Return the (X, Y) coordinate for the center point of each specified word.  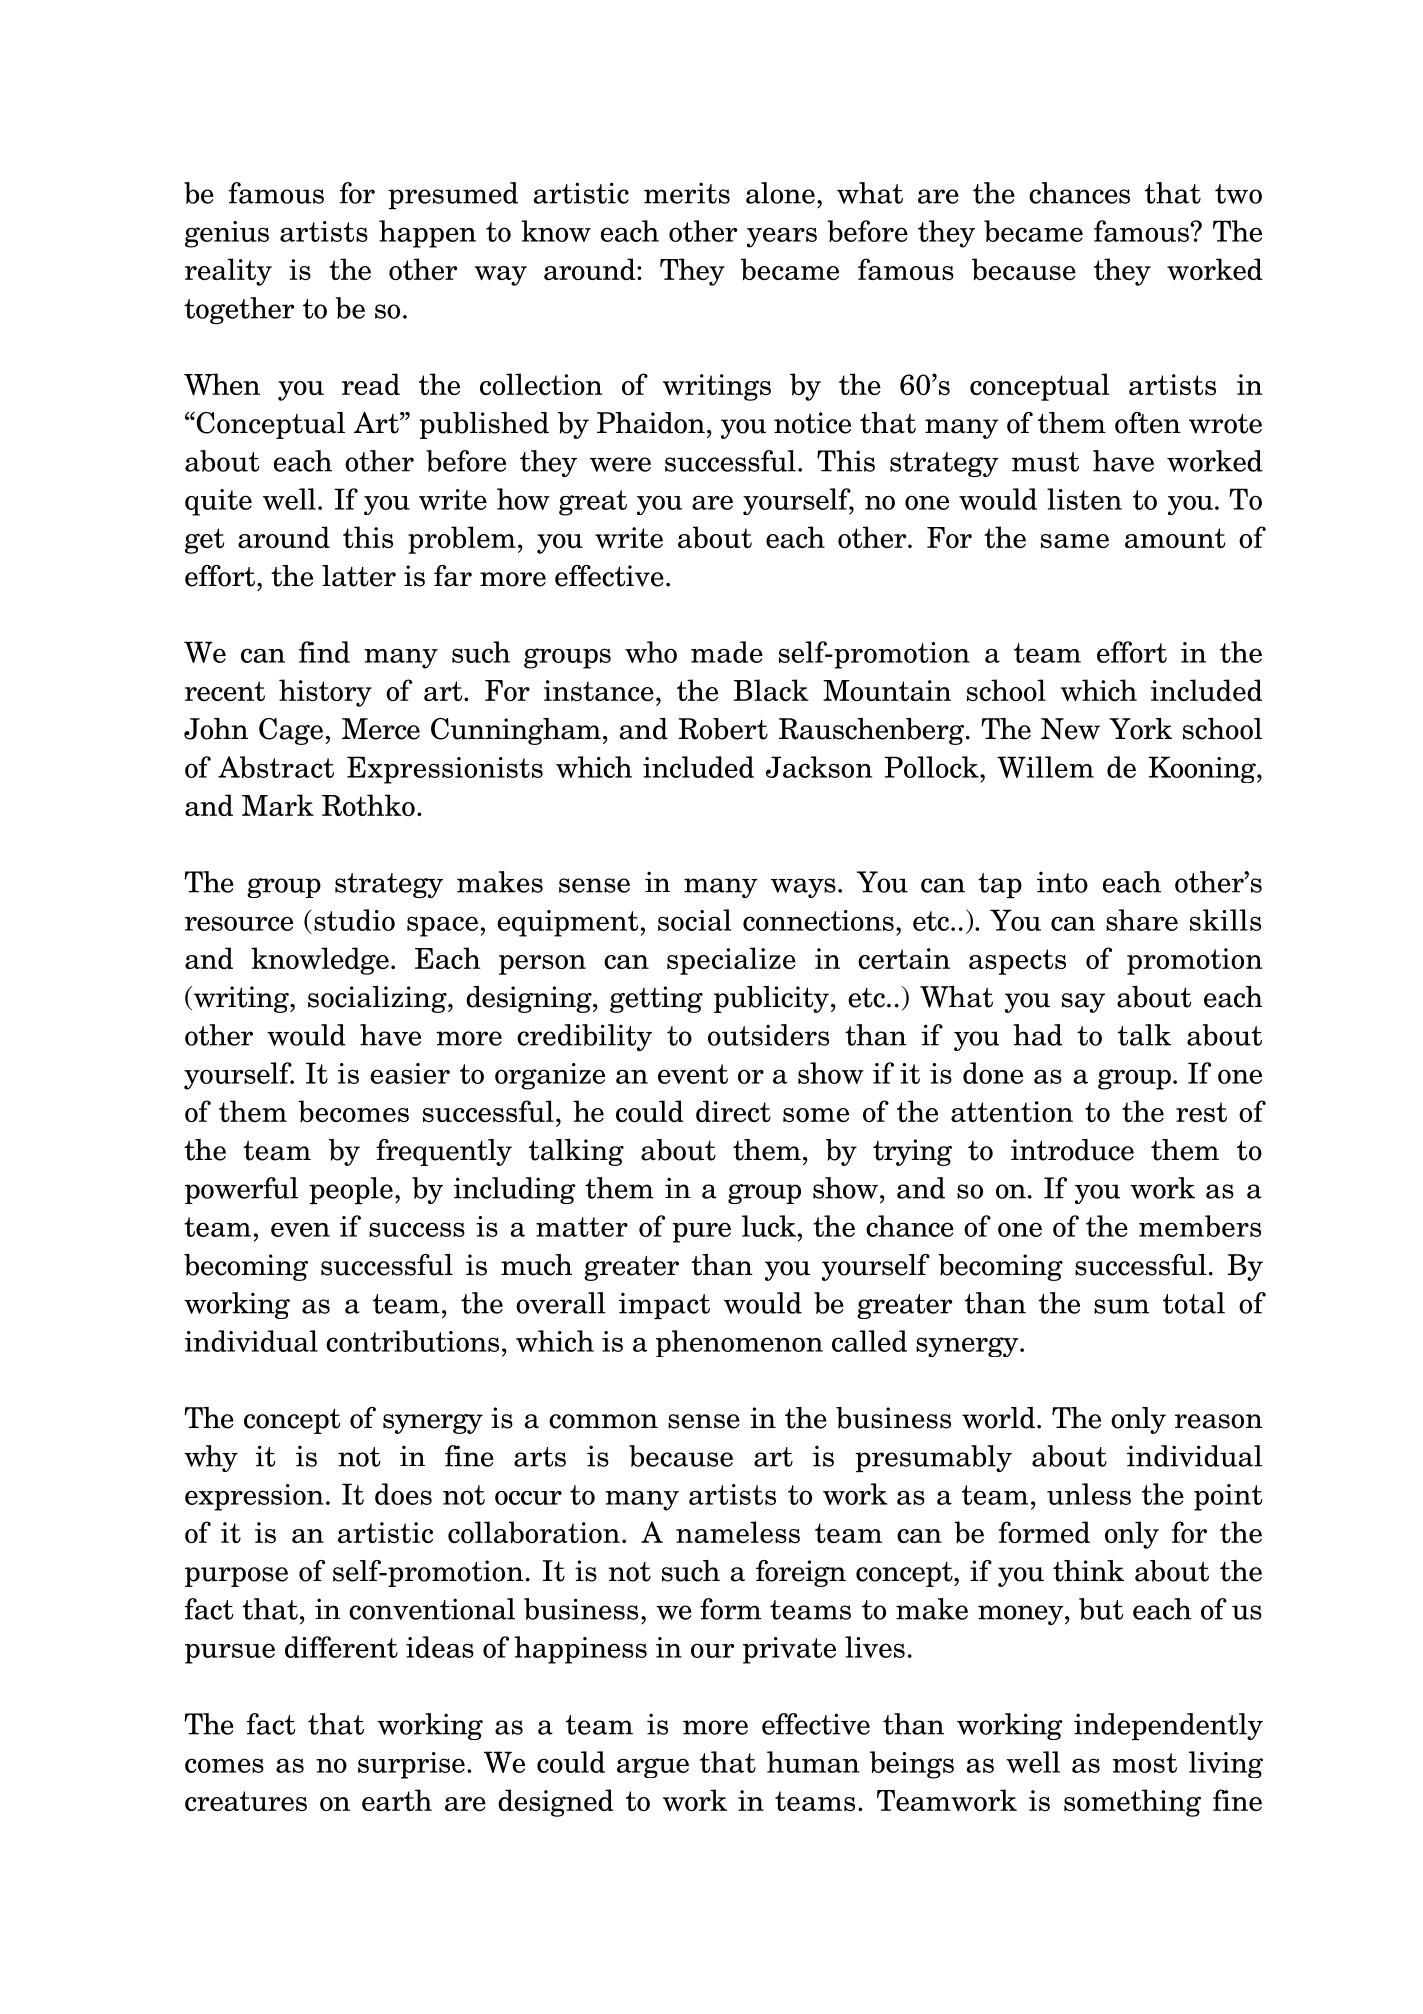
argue (653, 1768)
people (351, 1190)
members (1200, 1226)
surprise (411, 1765)
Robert (723, 729)
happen (427, 234)
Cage (291, 731)
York (1140, 729)
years (782, 237)
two (1238, 194)
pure (701, 1232)
